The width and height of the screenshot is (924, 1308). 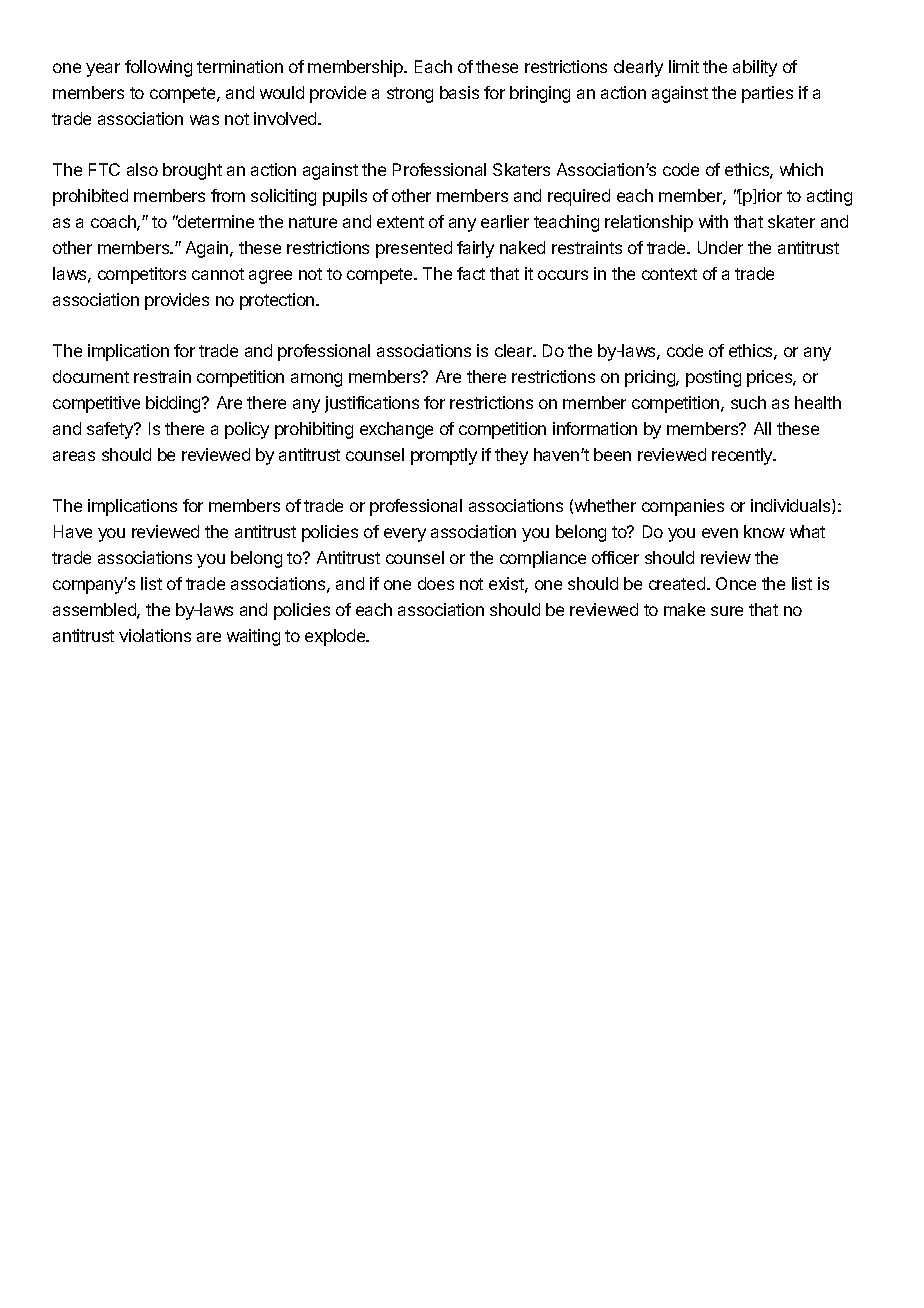 I want to click on violations, so click(x=155, y=635).
